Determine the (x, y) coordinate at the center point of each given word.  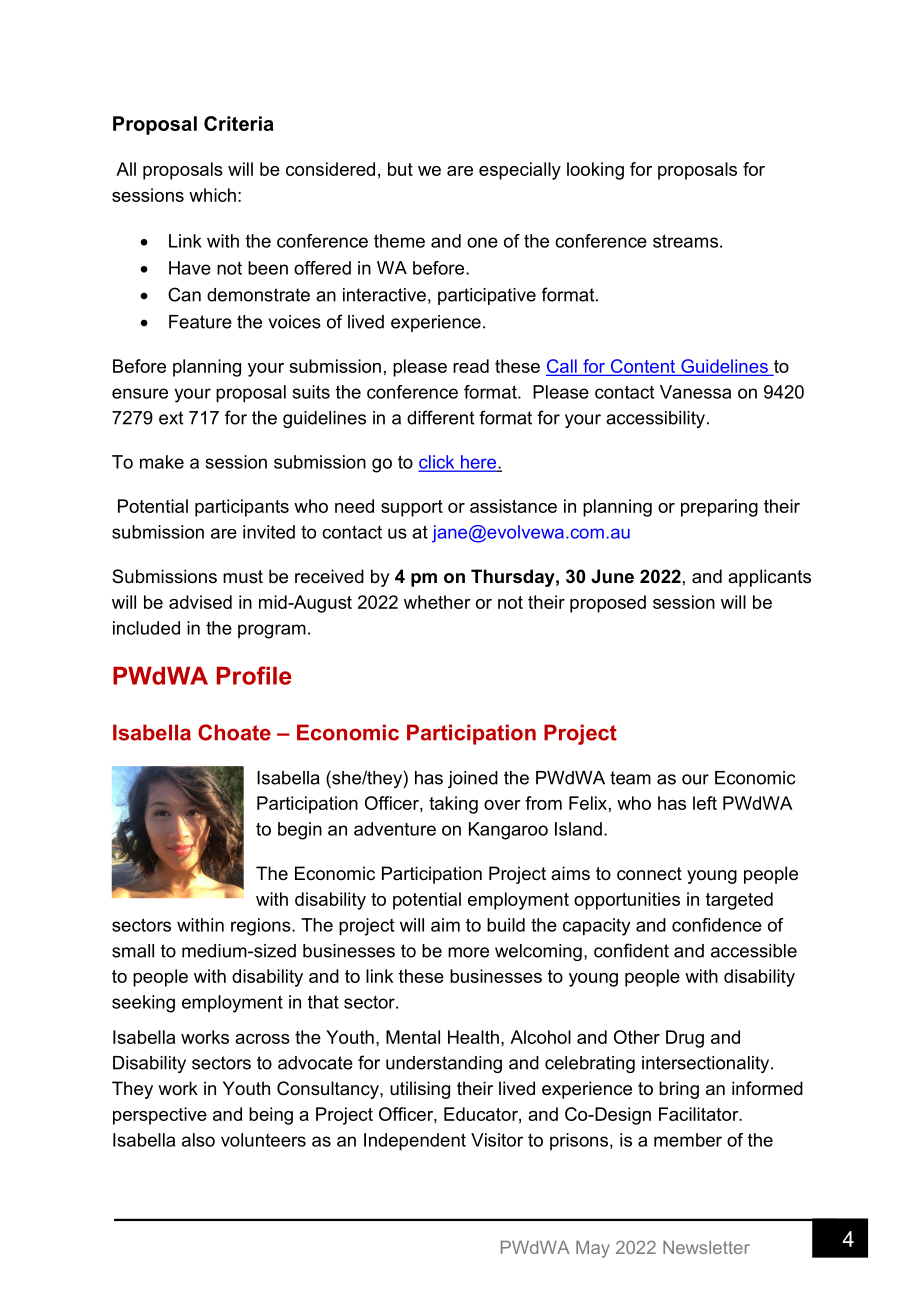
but (400, 169)
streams (685, 241)
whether (437, 602)
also (198, 1140)
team (630, 778)
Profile (254, 675)
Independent (415, 1142)
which (212, 195)
